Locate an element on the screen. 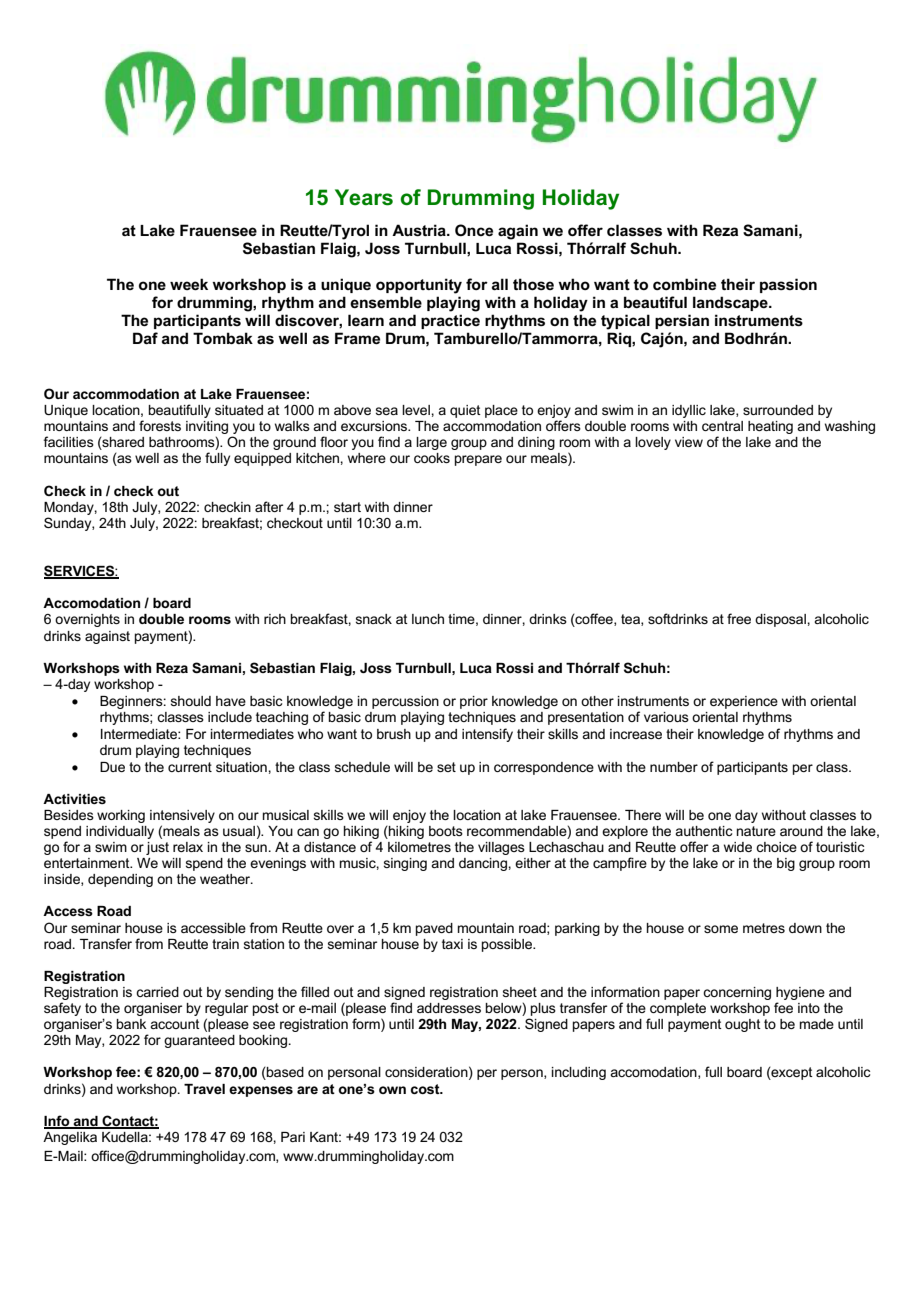 This screenshot has height=1308, width=924. cost is located at coordinates (426, 1089).
